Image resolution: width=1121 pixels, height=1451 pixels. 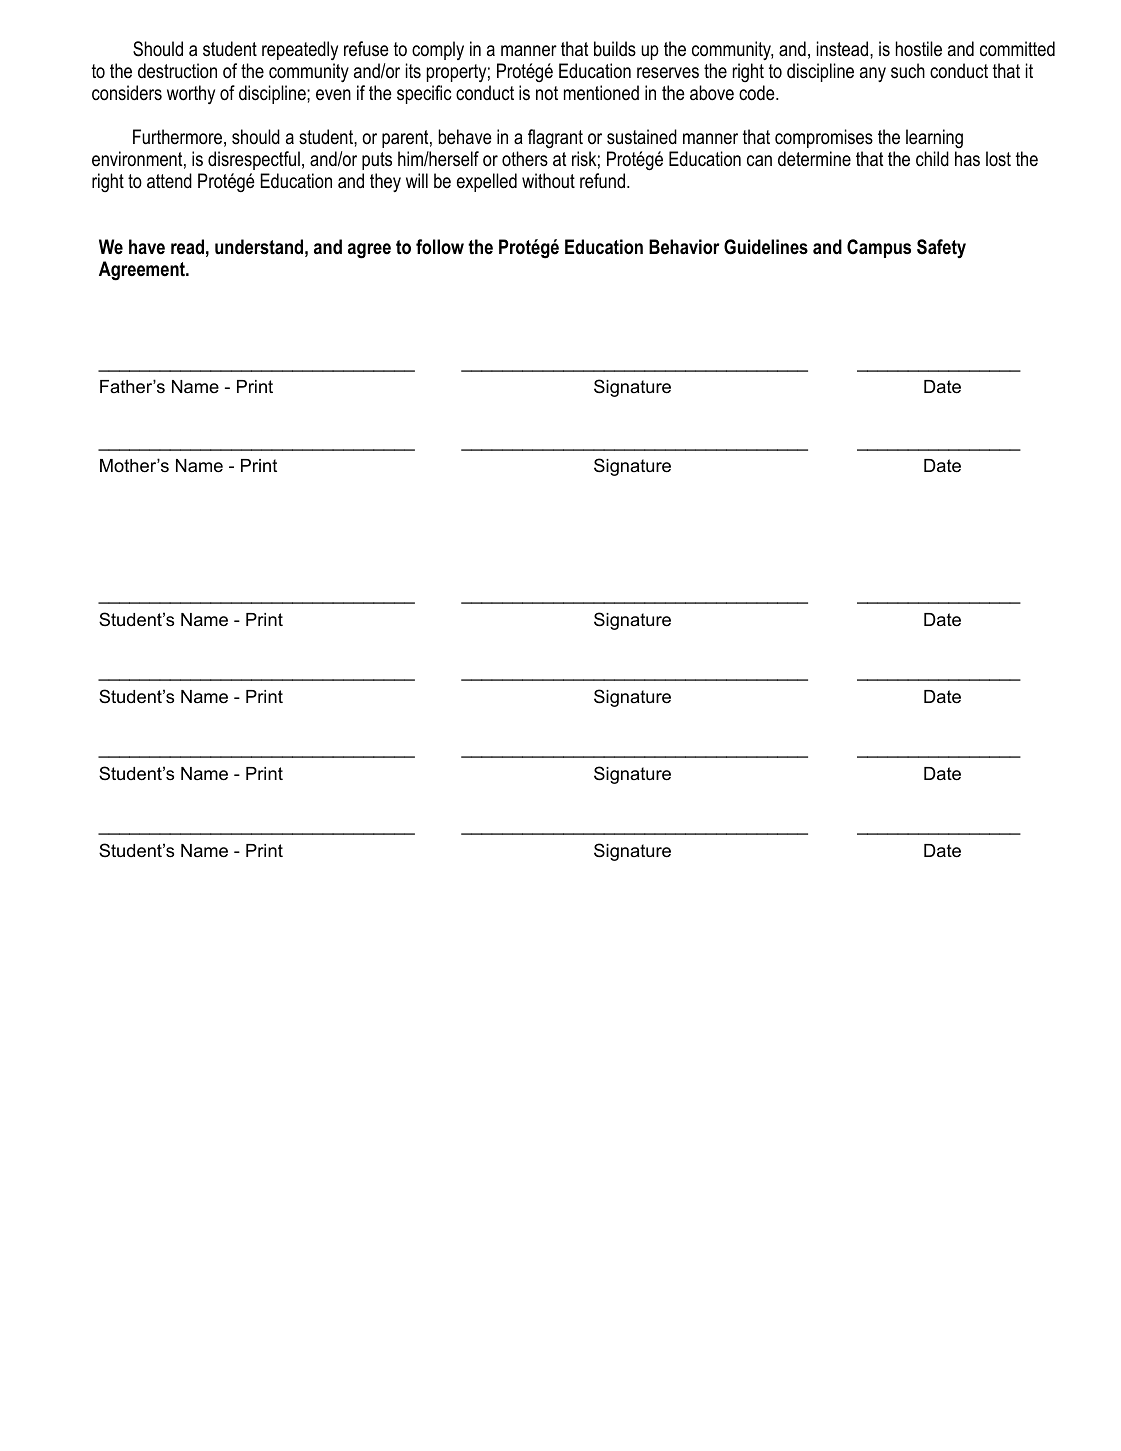 I want to click on child, so click(x=932, y=159).
